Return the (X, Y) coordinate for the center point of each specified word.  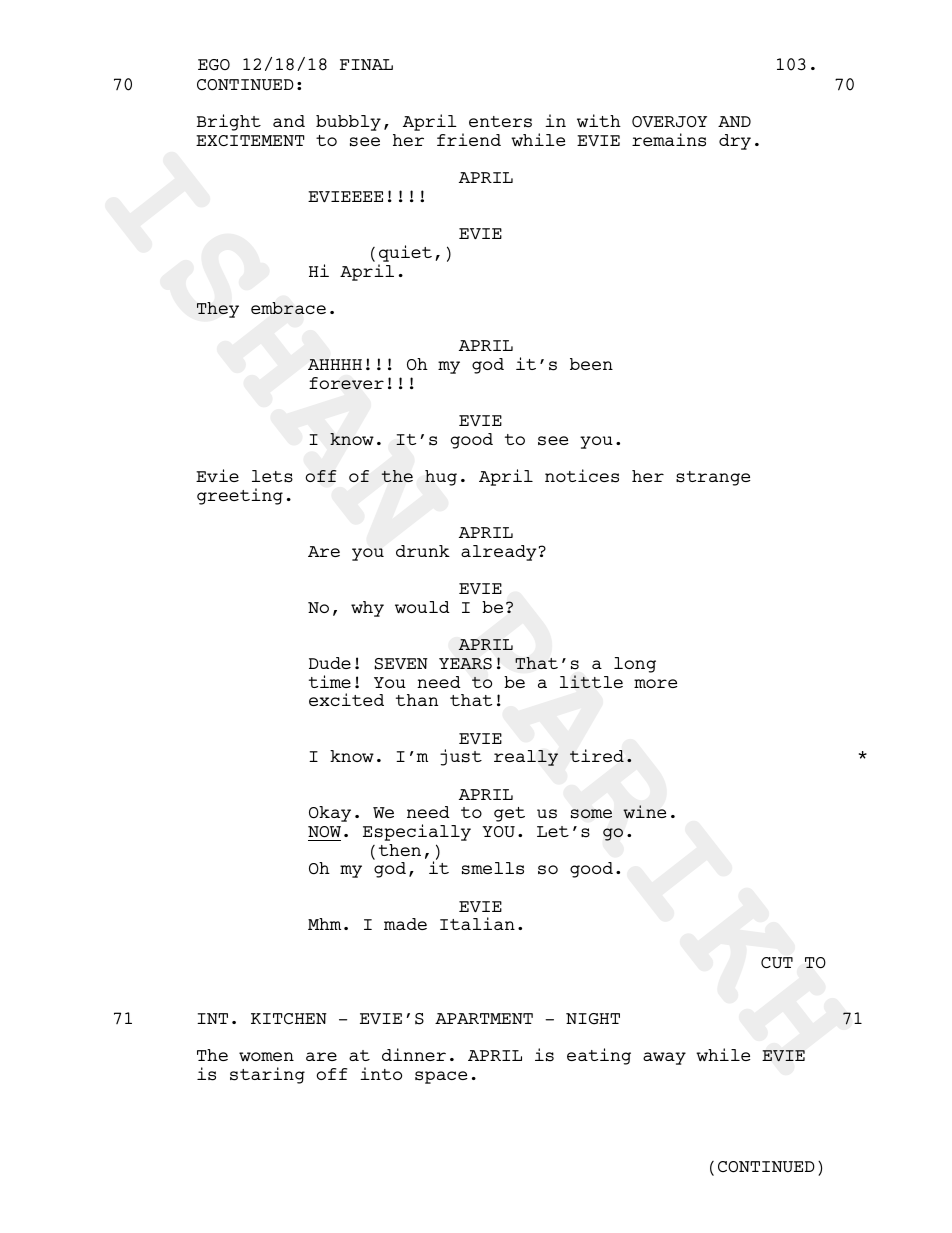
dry (735, 142)
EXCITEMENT (250, 140)
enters (500, 122)
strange (713, 478)
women (266, 1056)
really (526, 758)
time (330, 681)
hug (441, 478)
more (655, 683)
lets (272, 476)
